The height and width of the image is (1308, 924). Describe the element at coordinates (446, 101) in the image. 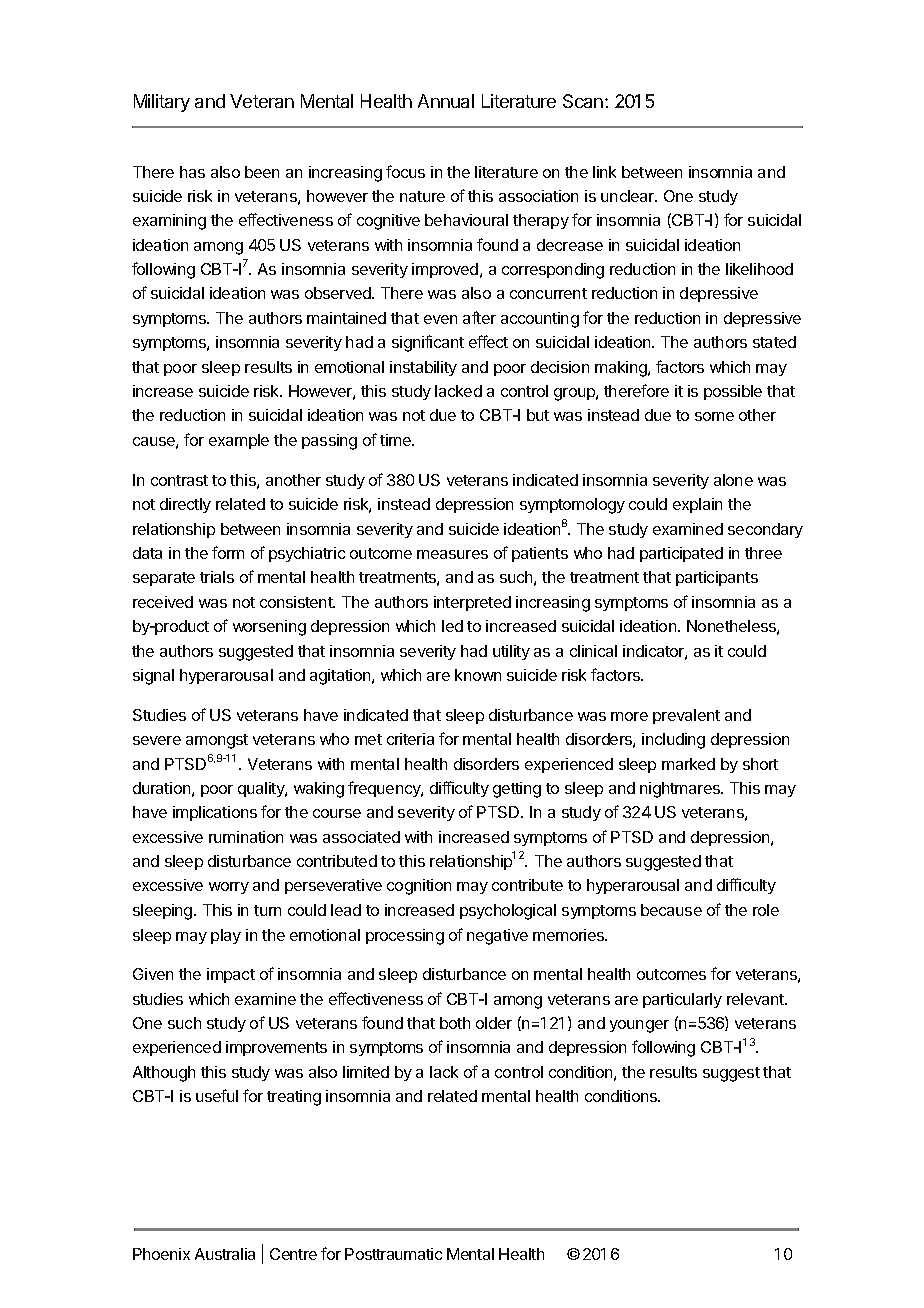

I see `Annual` at that location.
